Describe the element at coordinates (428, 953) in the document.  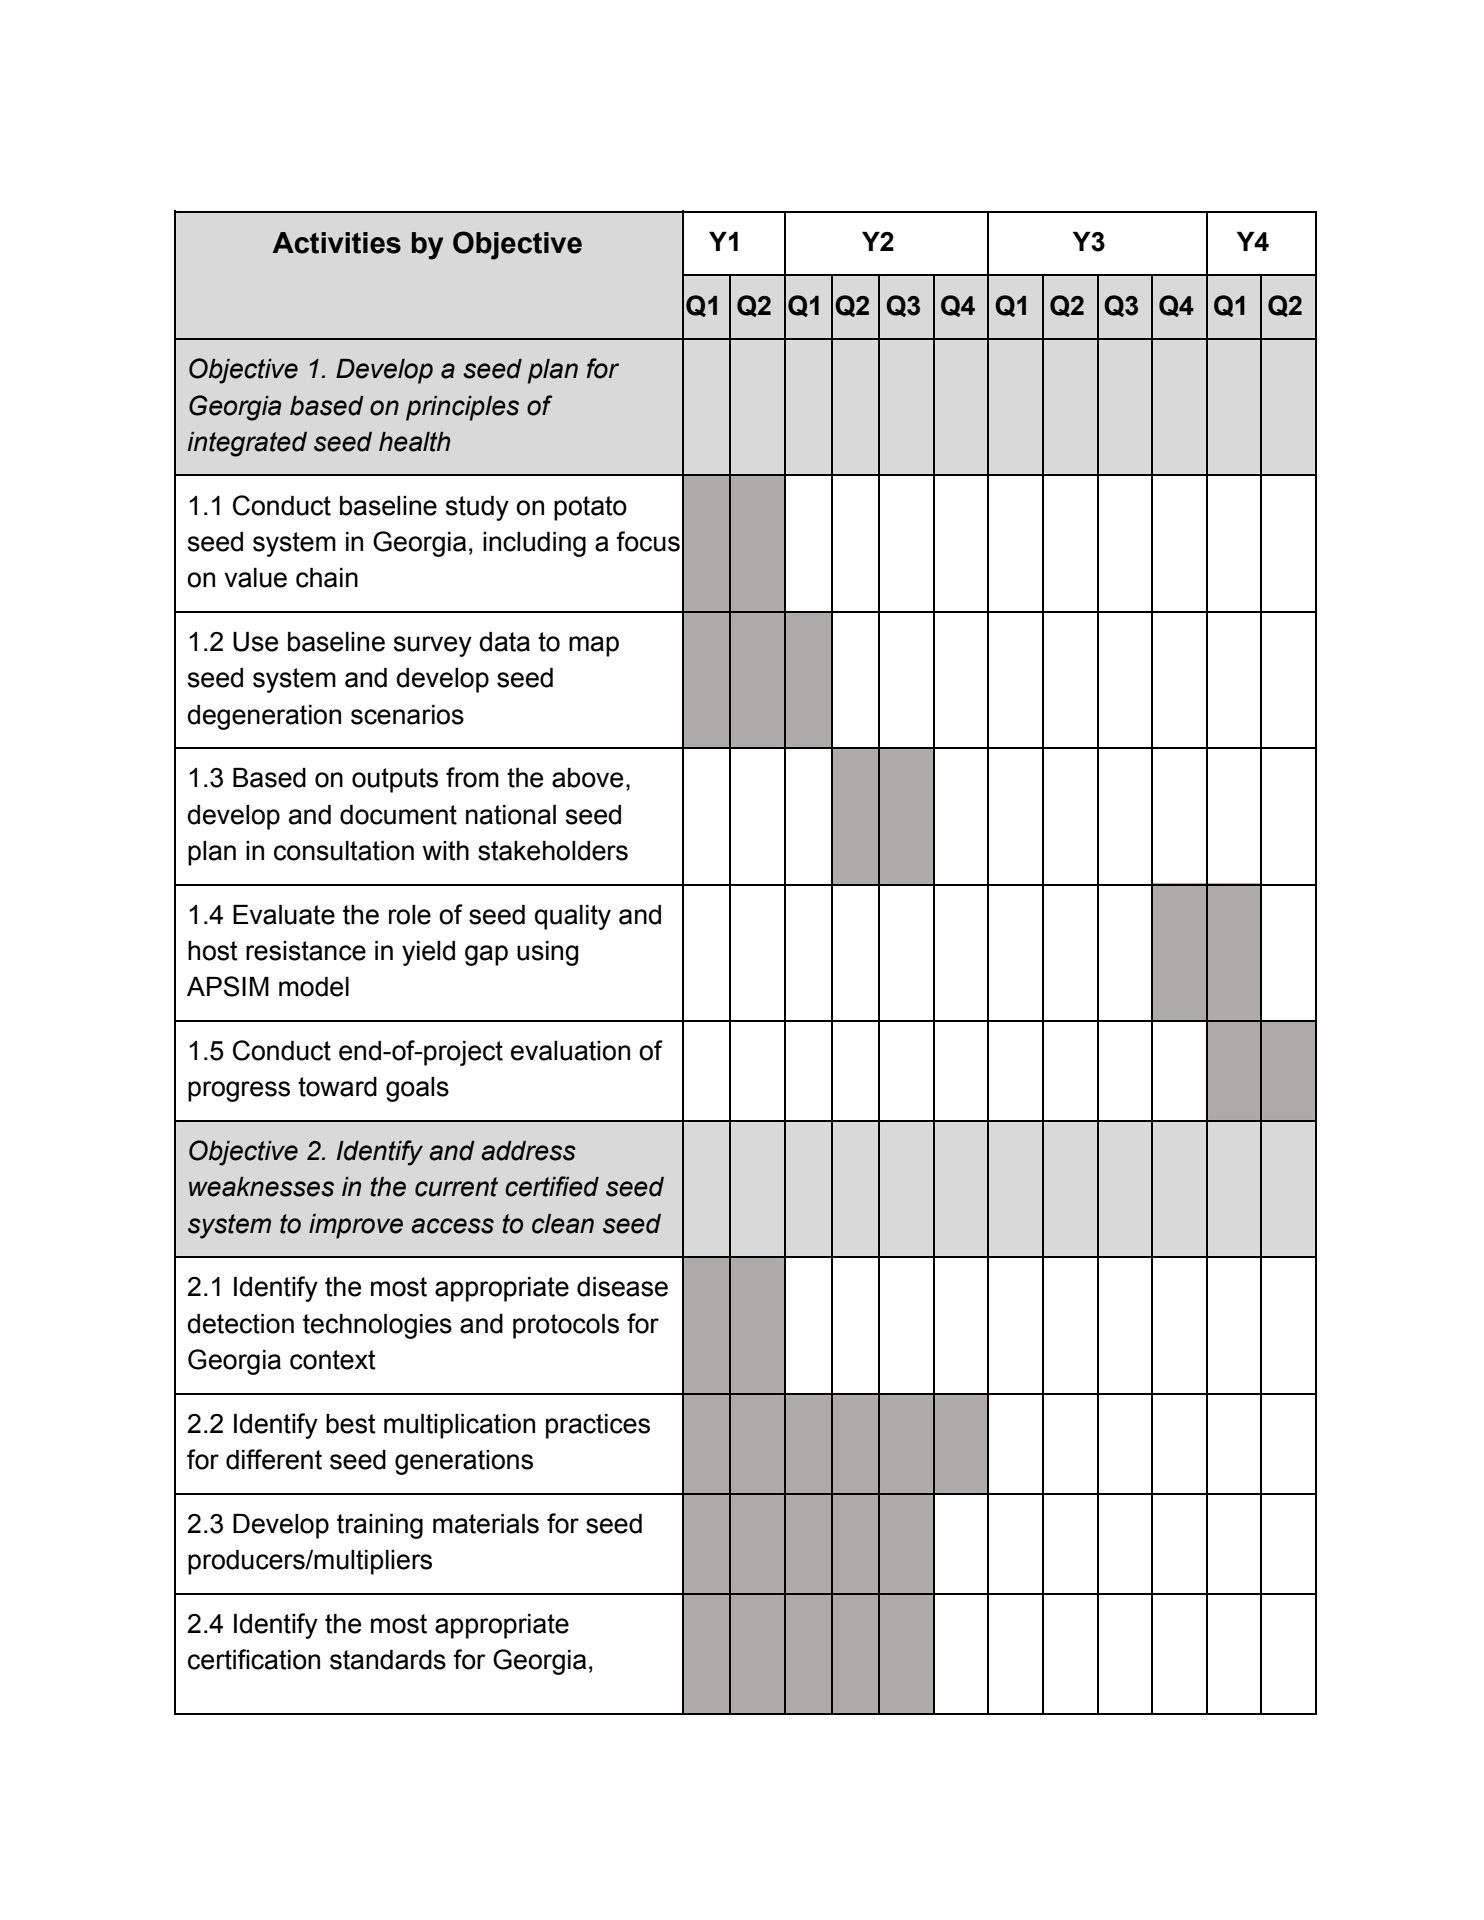
I see `yield` at that location.
